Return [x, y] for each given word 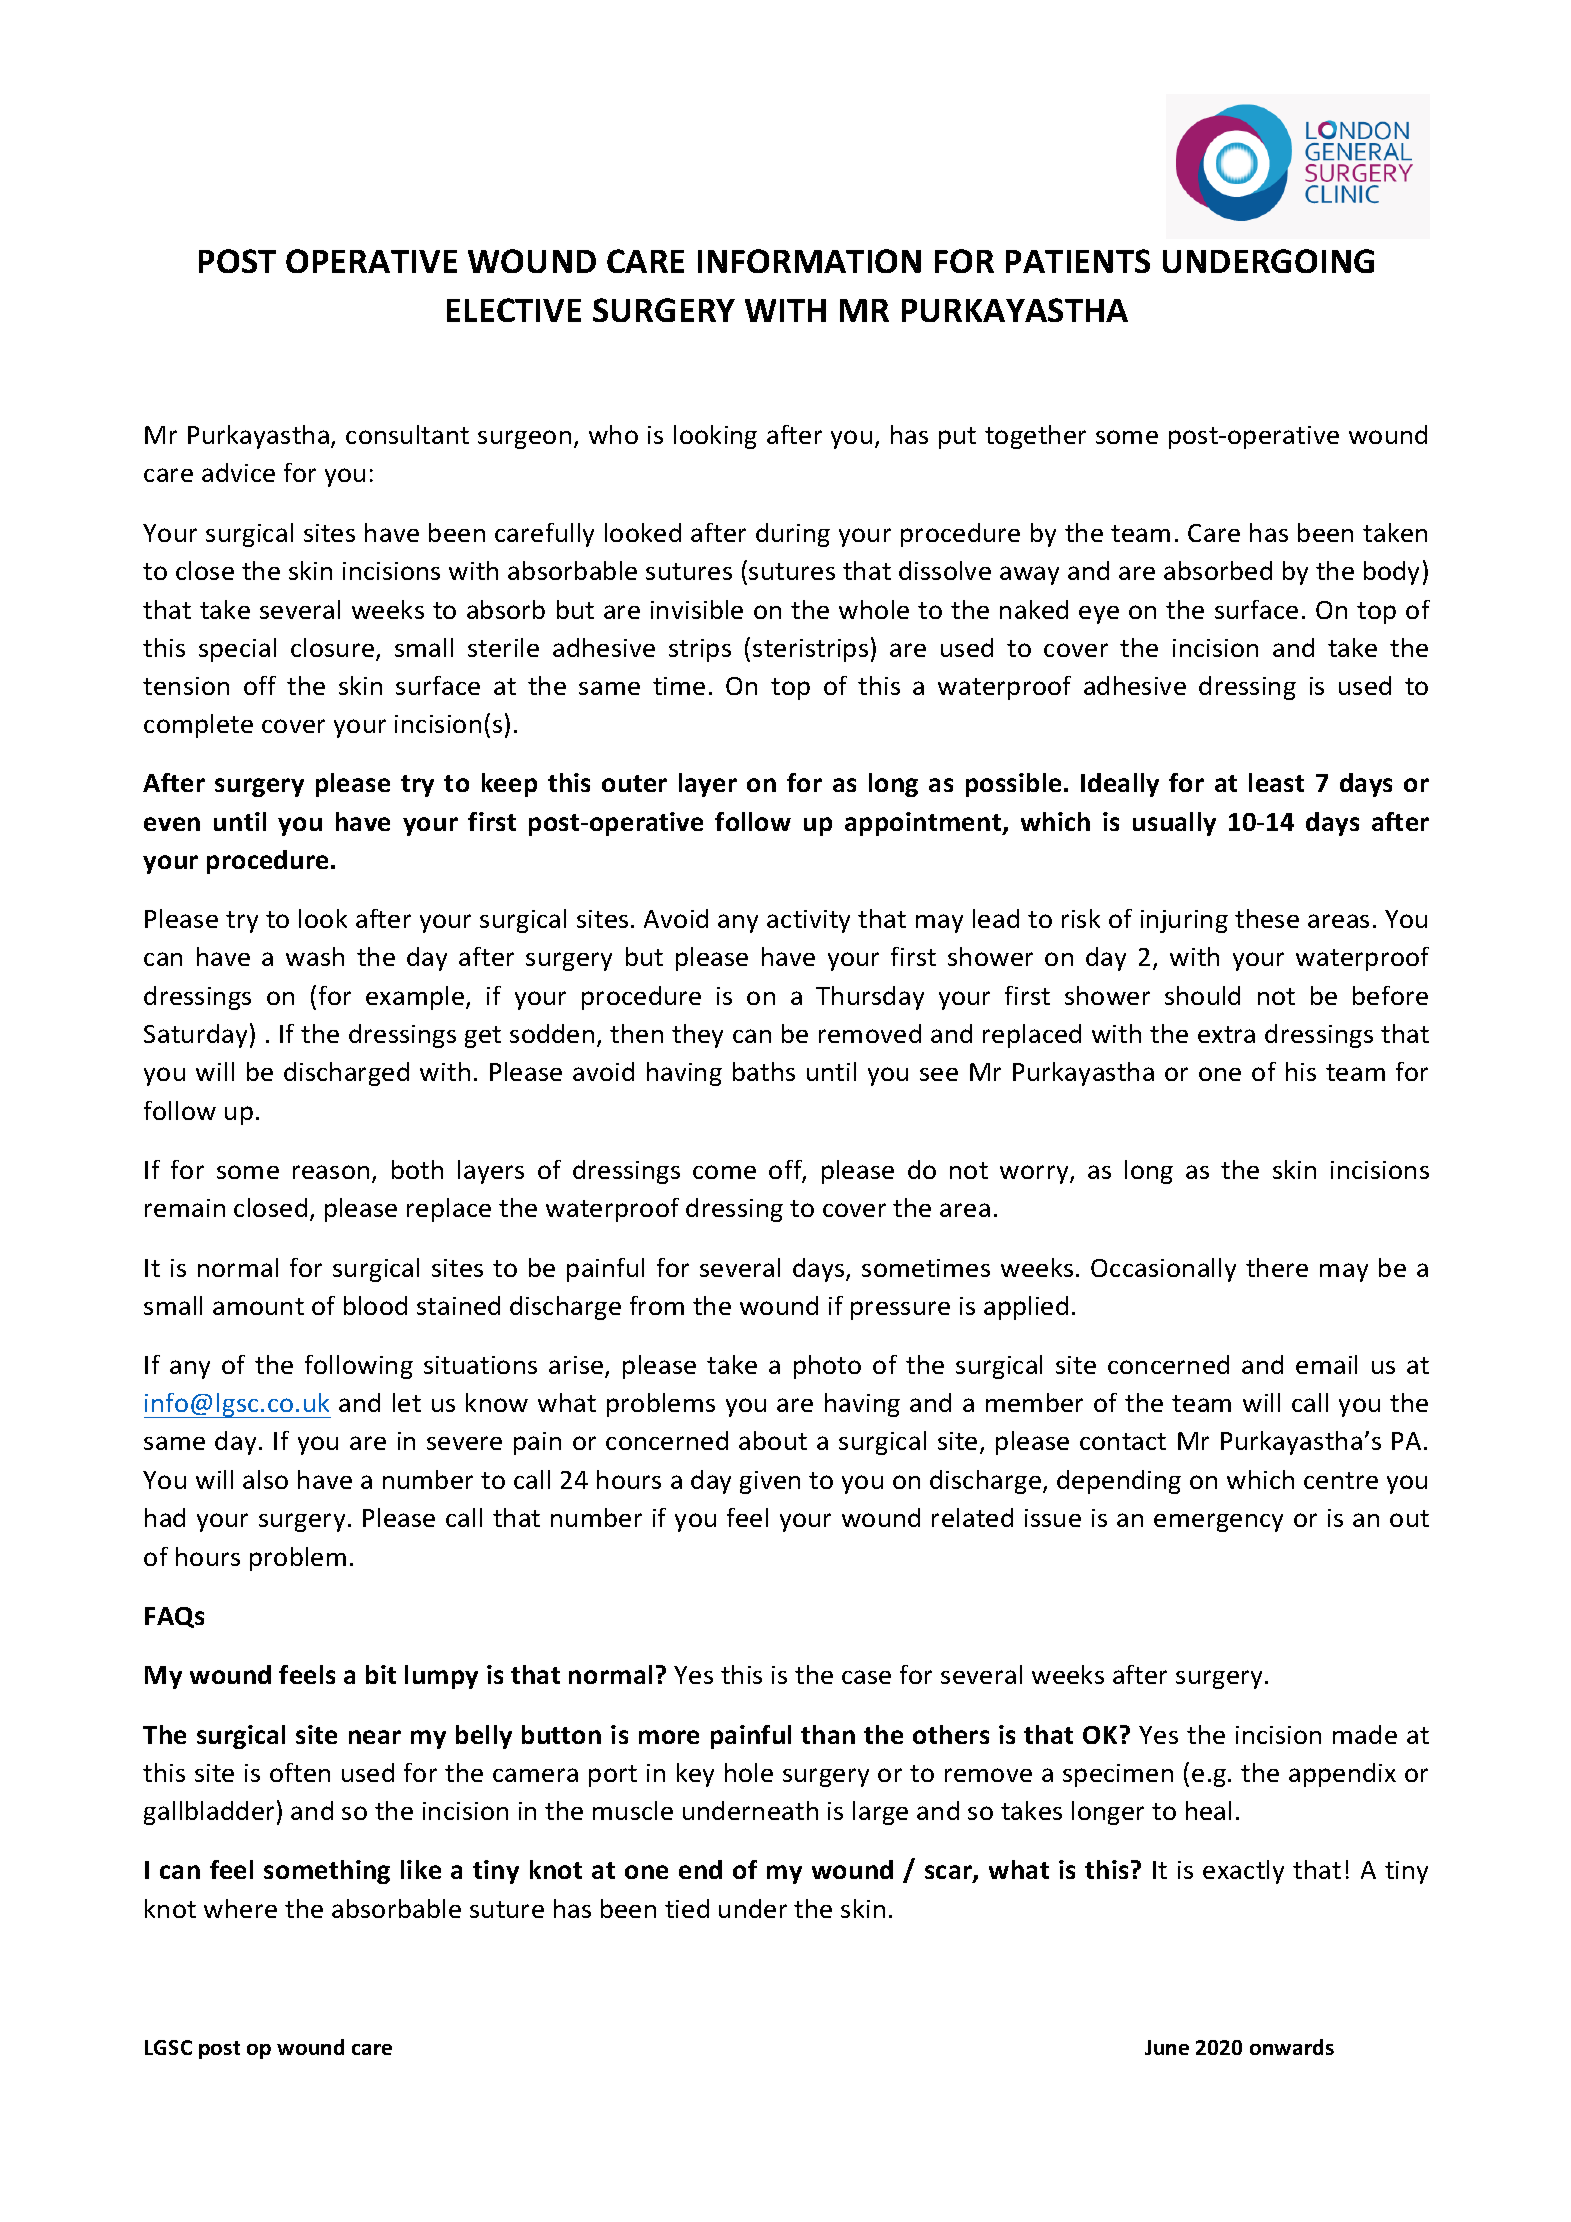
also [265, 1479]
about [773, 1440]
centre [1341, 1480]
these [1267, 918]
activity [808, 921]
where [240, 1908]
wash [315, 956]
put [957, 438]
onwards [1292, 2047]
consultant [407, 434]
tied [687, 1908]
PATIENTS [1078, 261]
